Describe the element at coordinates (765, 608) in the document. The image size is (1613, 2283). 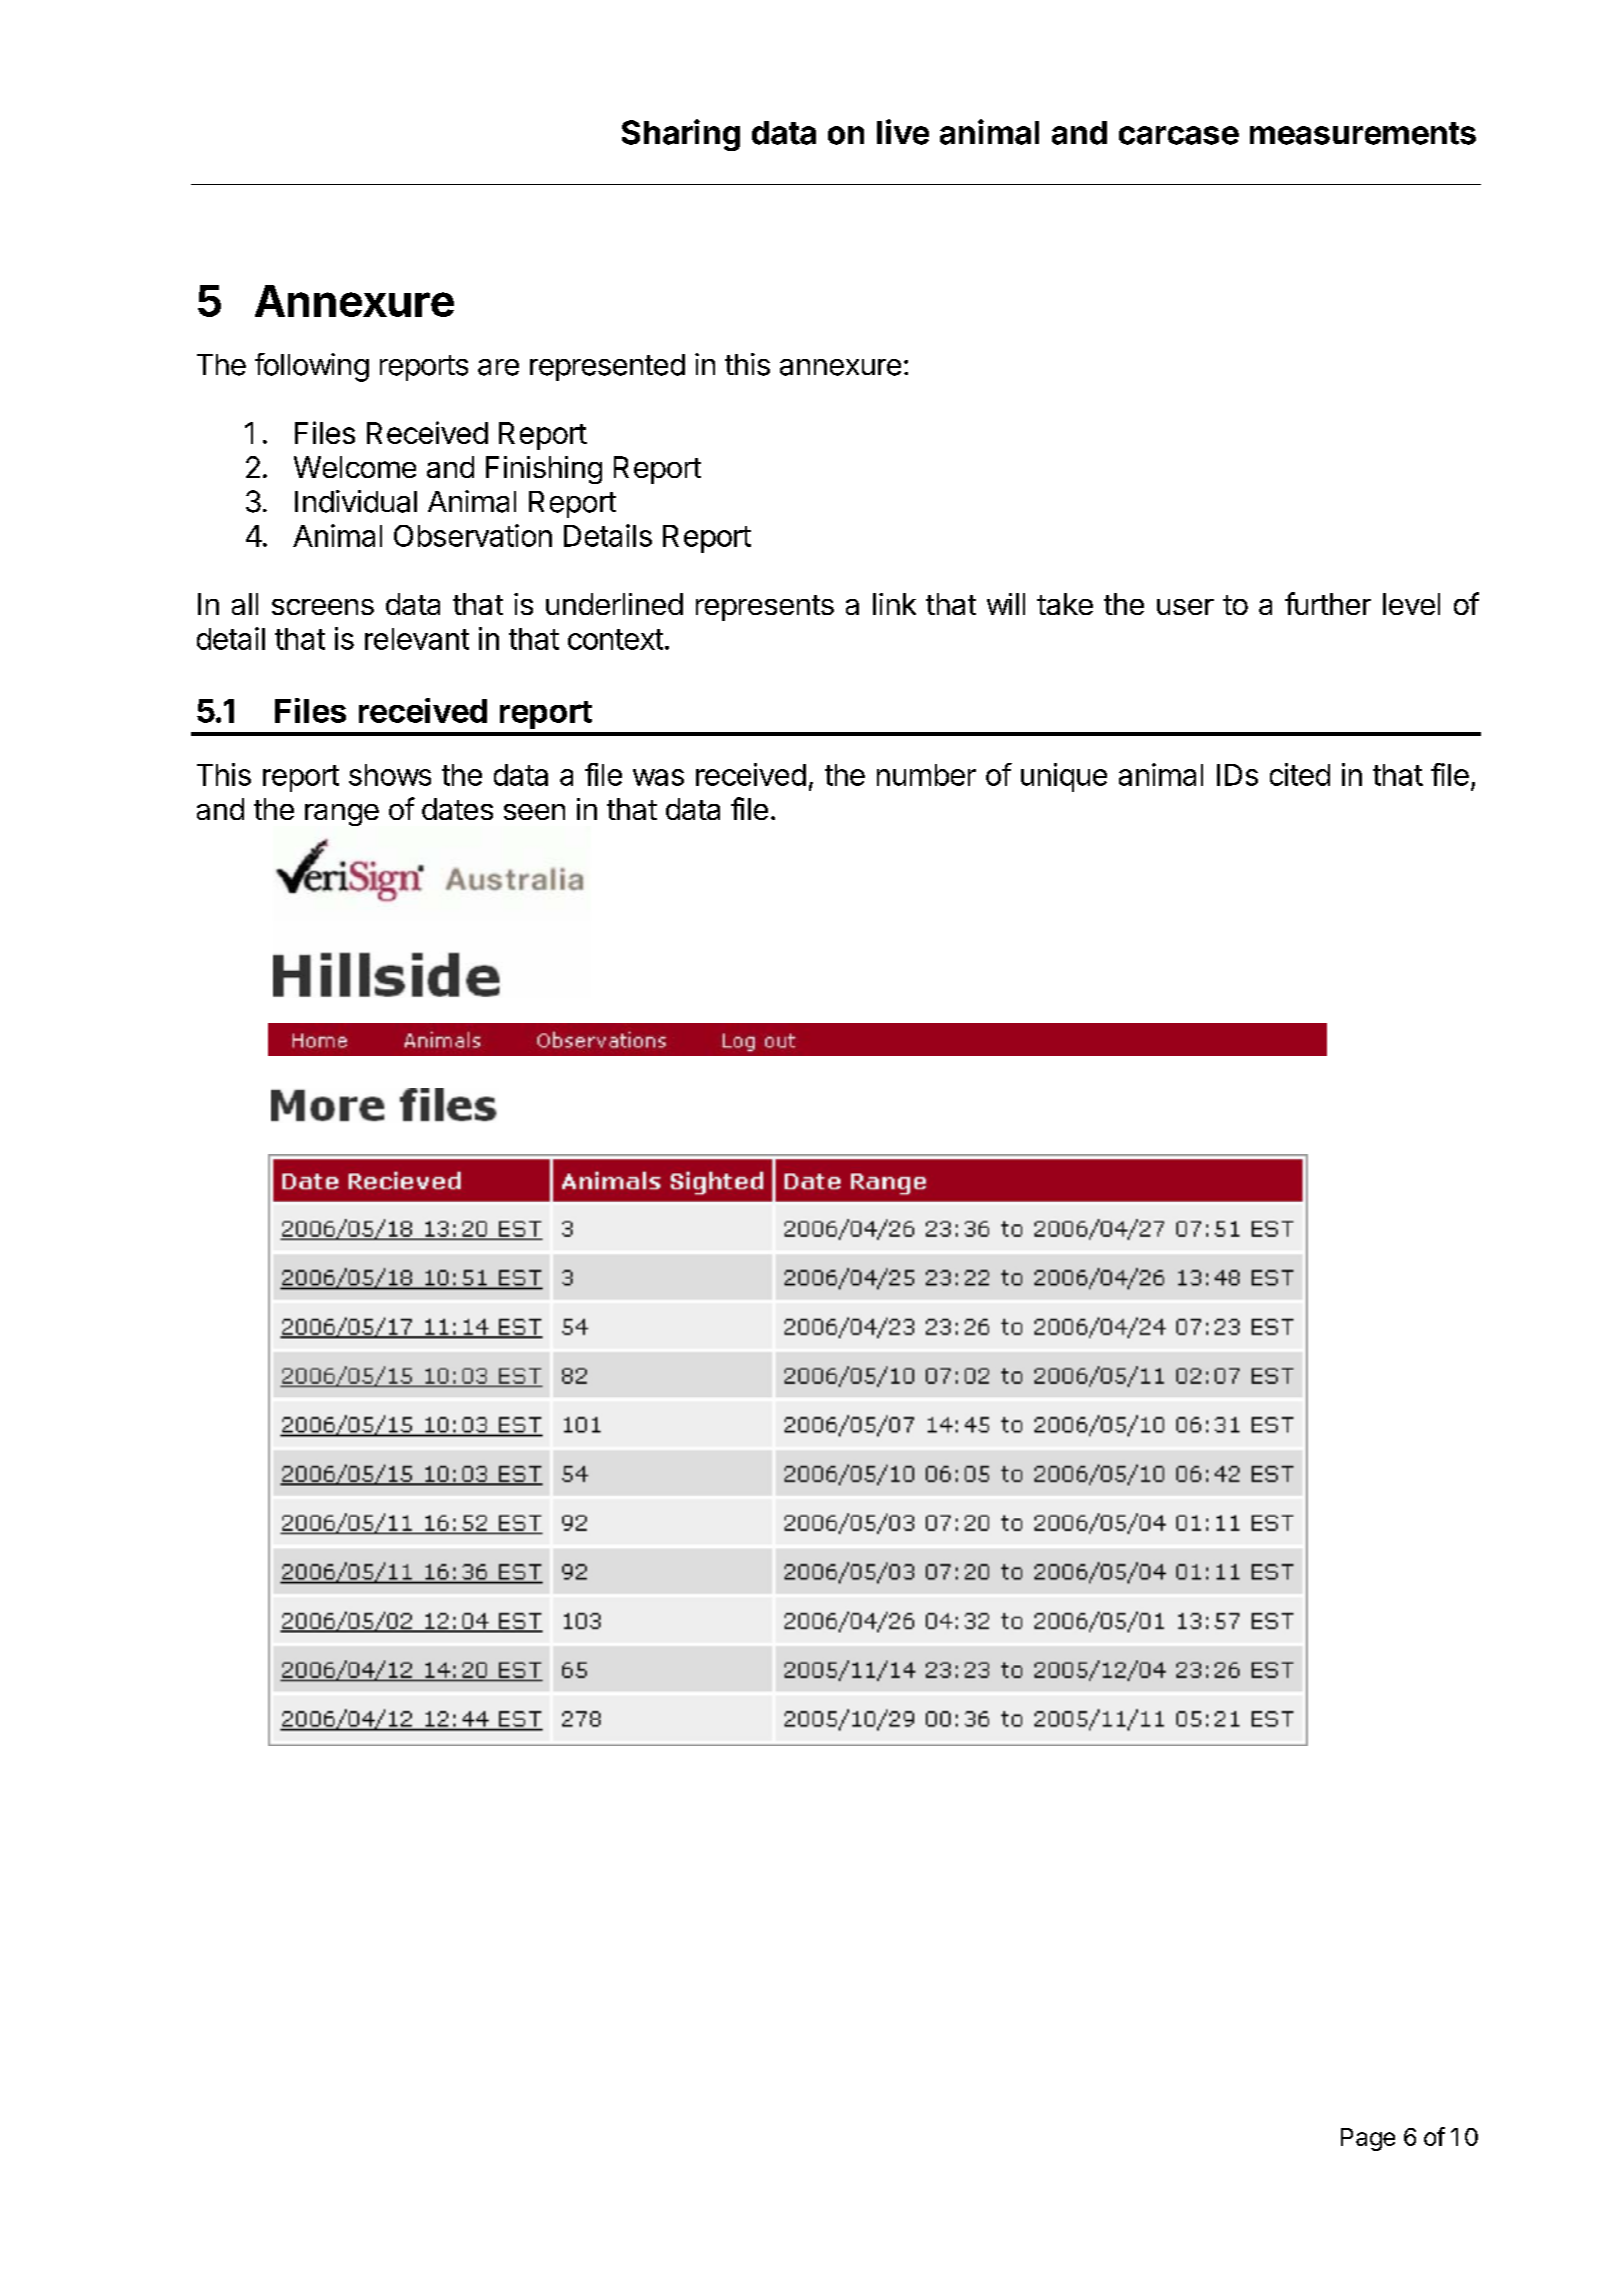
I see `represents` at that location.
